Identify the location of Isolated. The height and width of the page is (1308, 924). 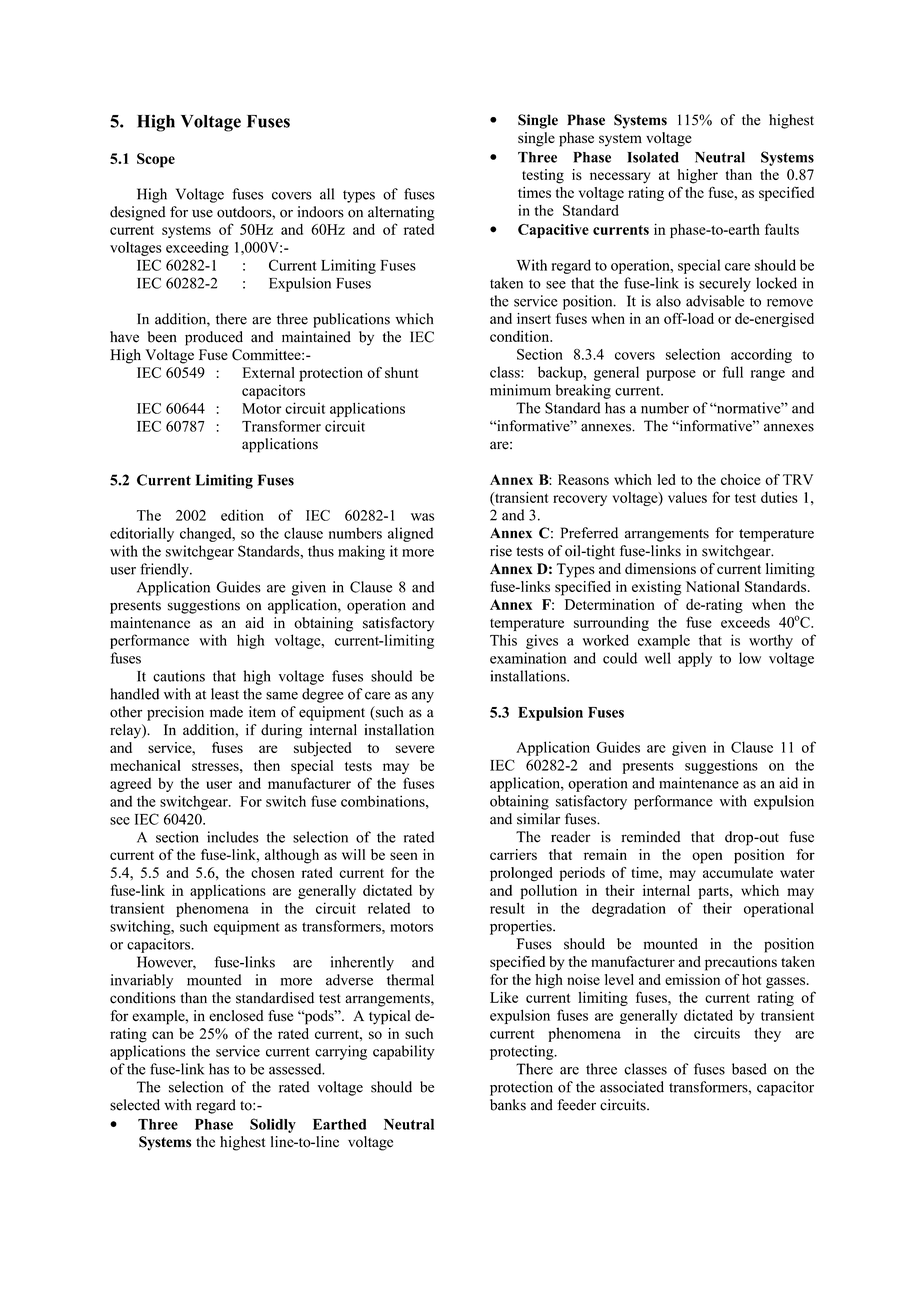
(653, 157).
